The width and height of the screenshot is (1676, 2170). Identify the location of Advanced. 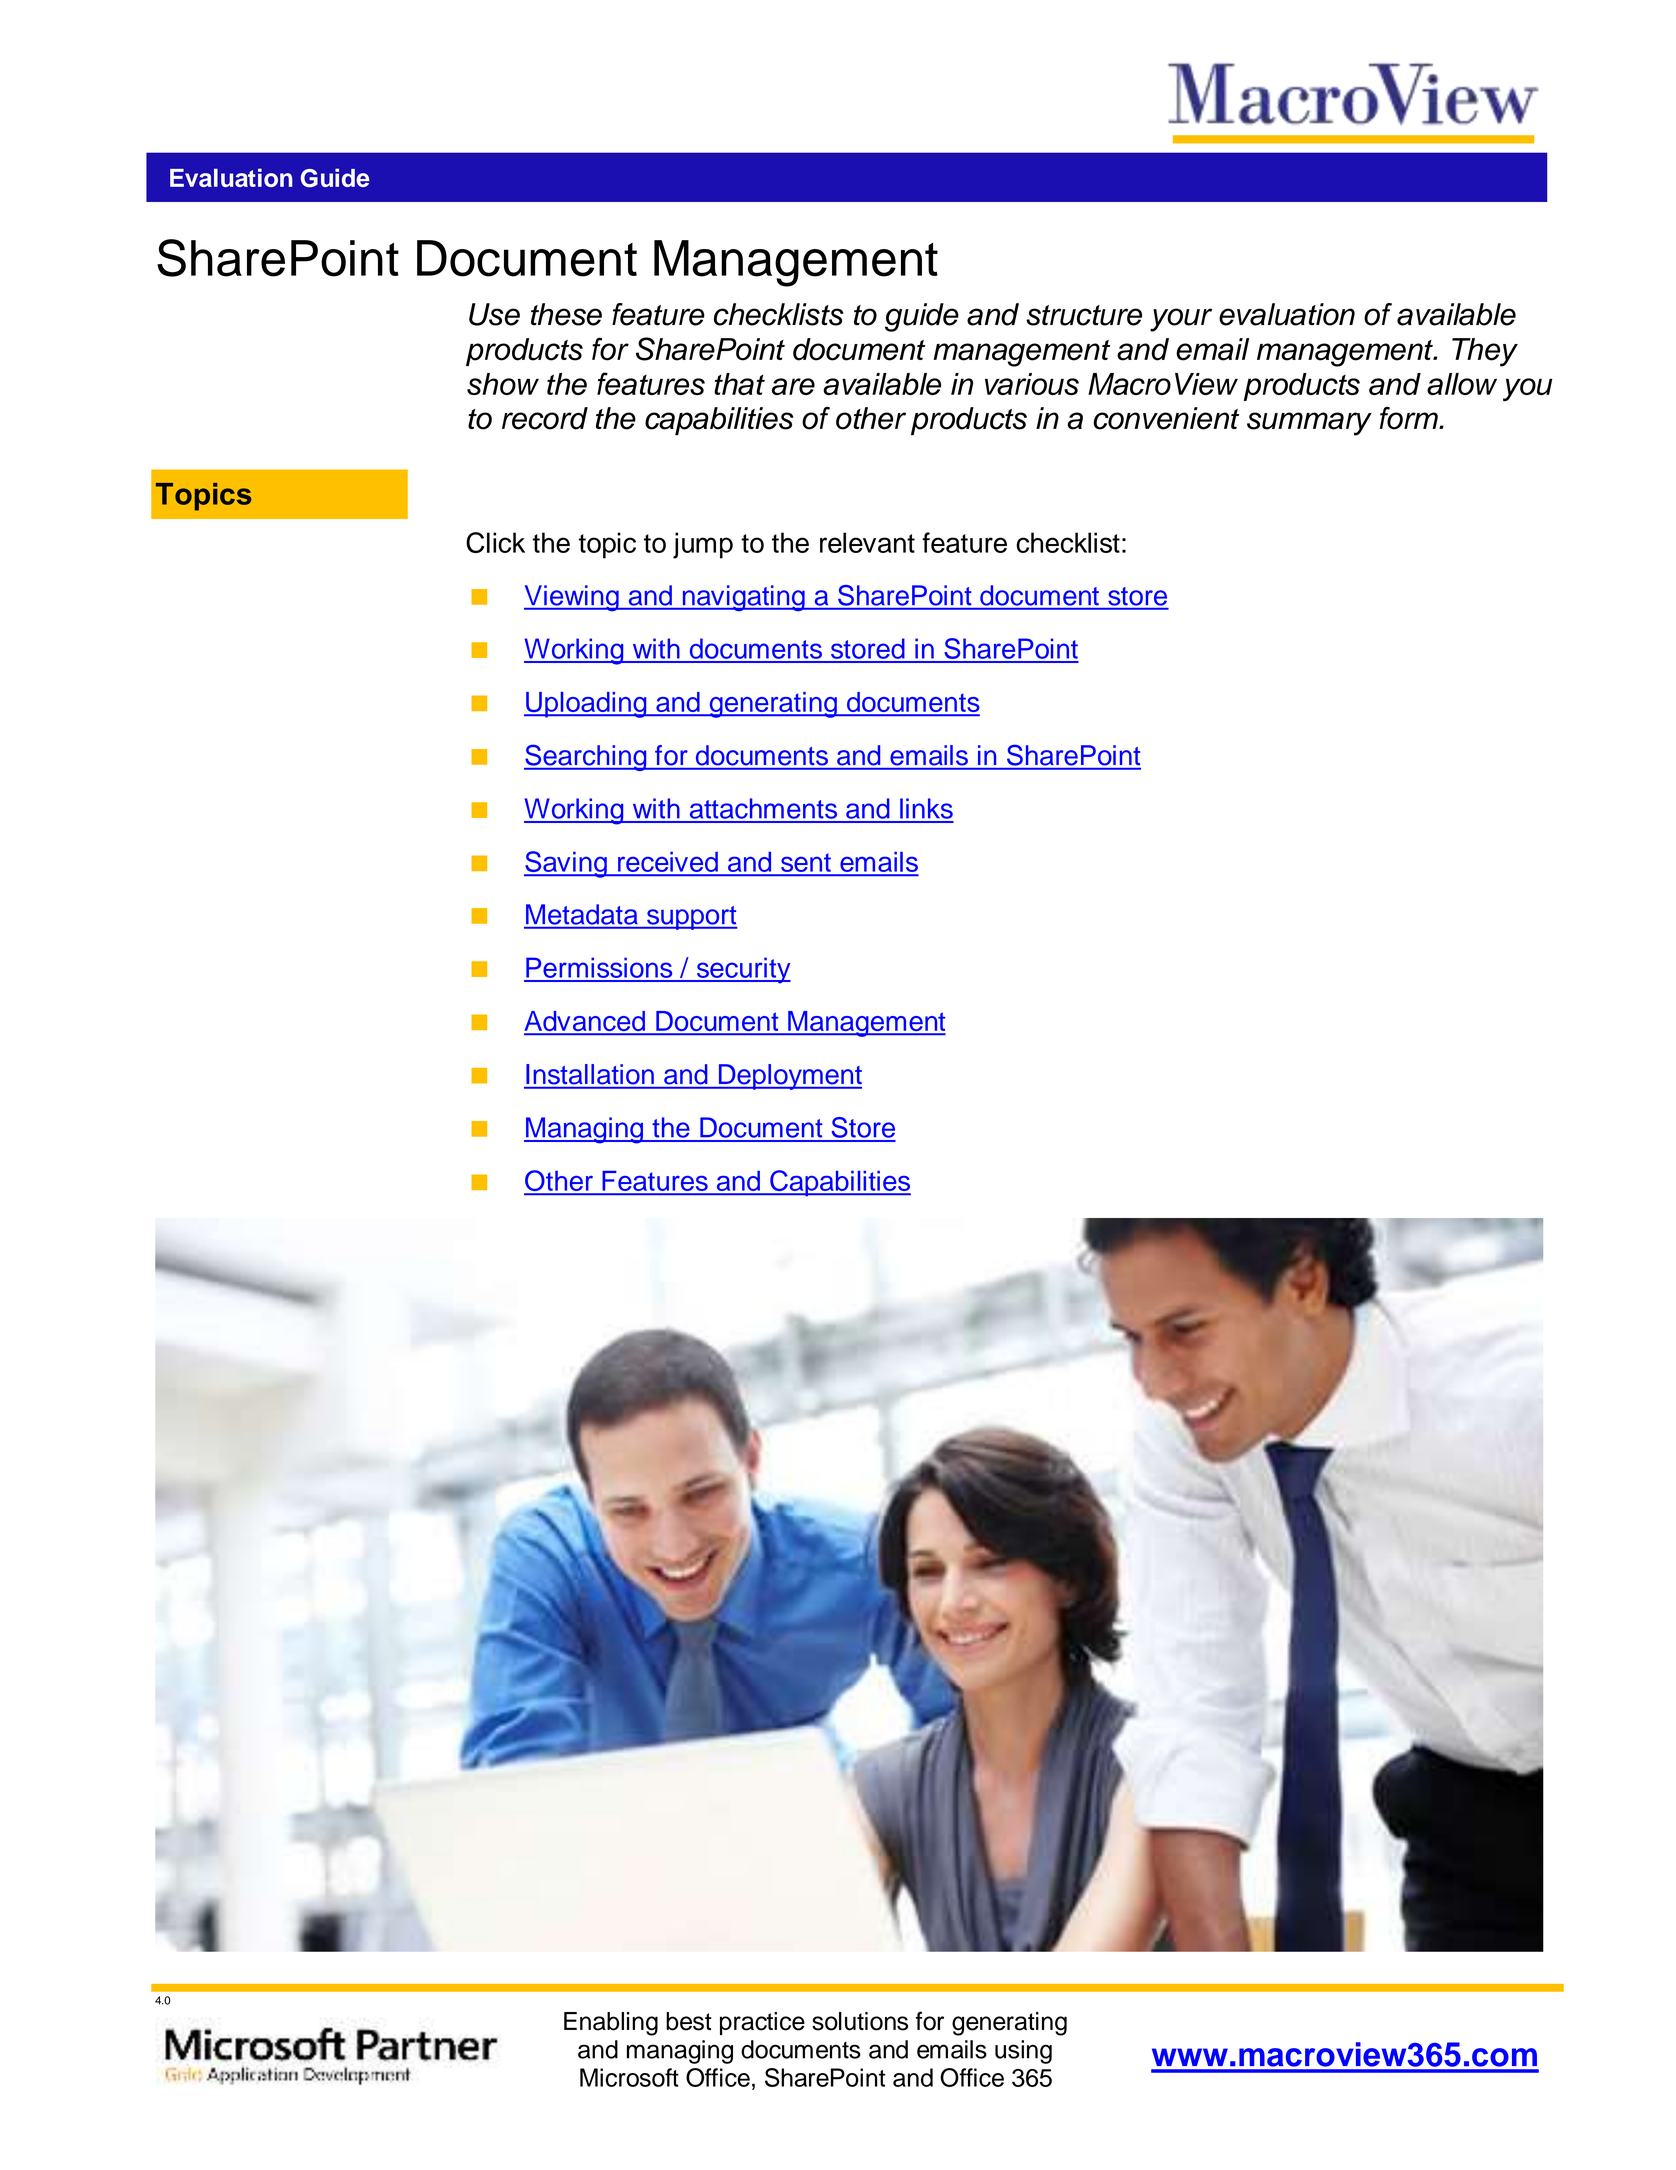
(585, 1022).
